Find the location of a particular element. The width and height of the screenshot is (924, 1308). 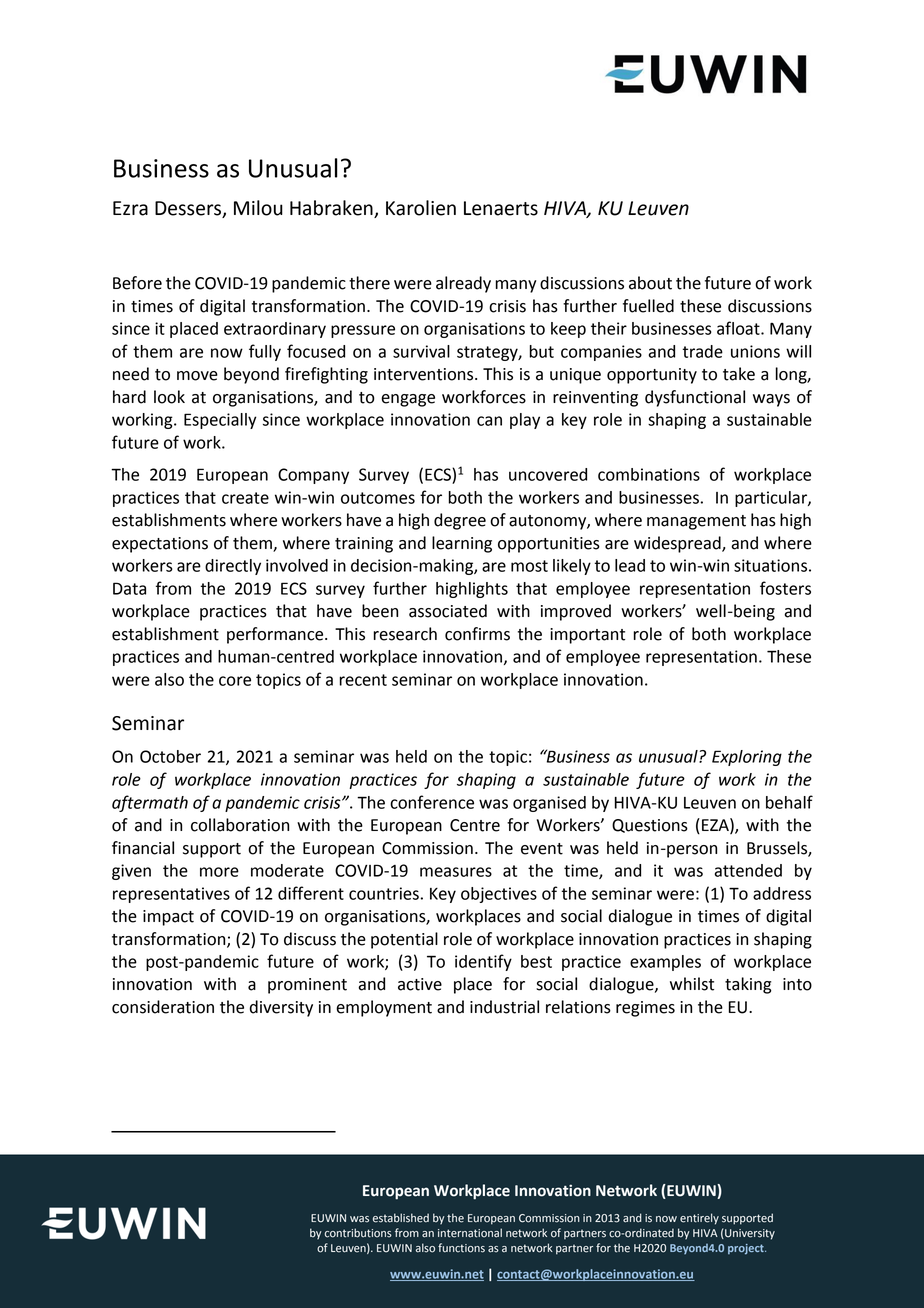

identify is located at coordinates (483, 962).
